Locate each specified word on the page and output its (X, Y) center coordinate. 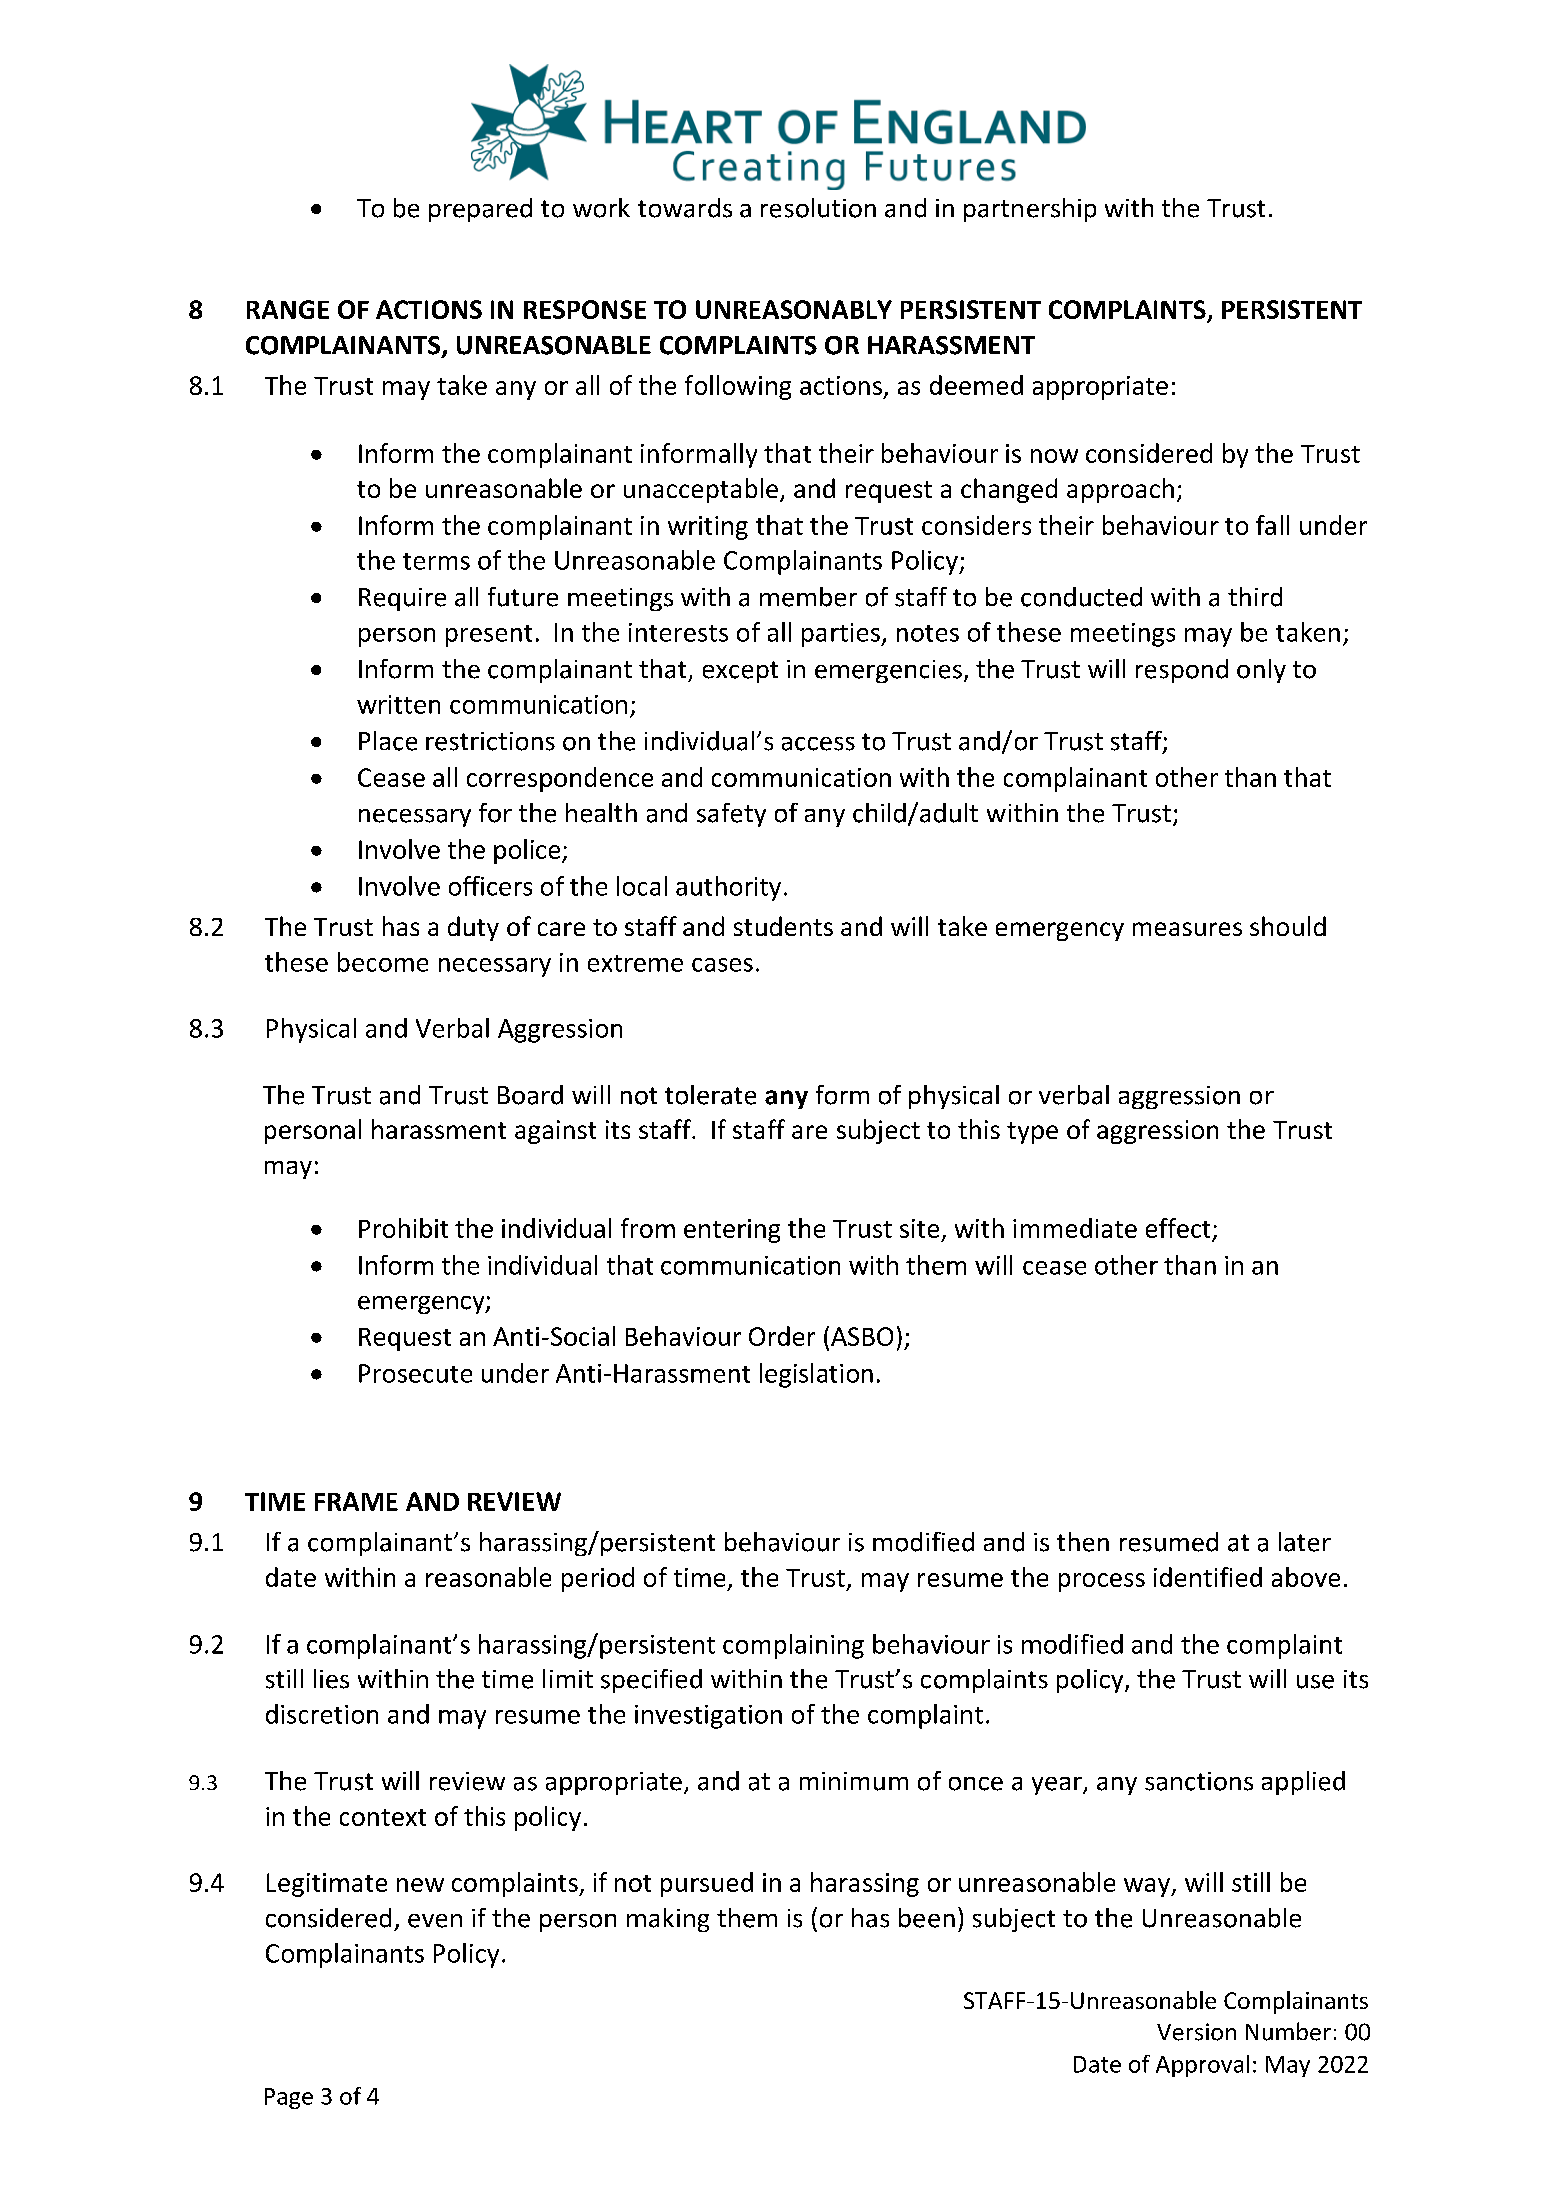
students (783, 926)
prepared (480, 210)
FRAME (356, 1501)
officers (490, 886)
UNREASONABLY (794, 309)
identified (1208, 1577)
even (435, 1921)
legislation (816, 1375)
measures (1187, 929)
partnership (1030, 210)
